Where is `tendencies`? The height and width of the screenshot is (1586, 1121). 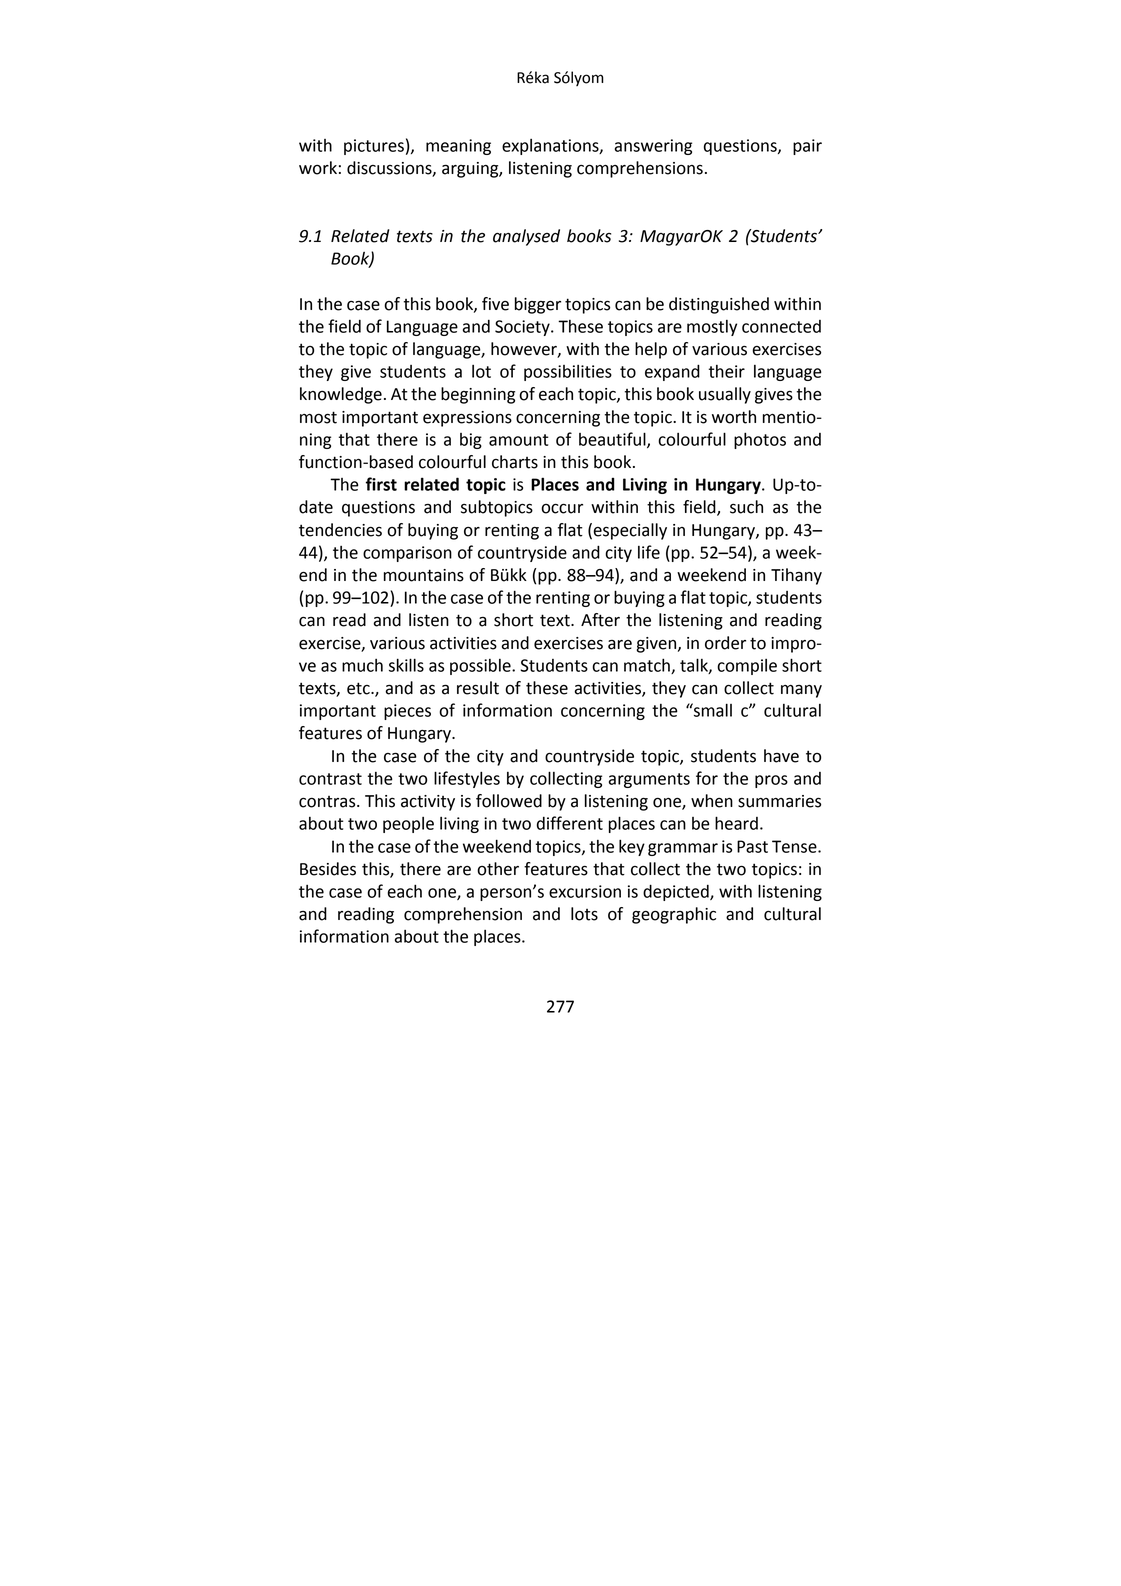 tendencies is located at coordinates (340, 530).
